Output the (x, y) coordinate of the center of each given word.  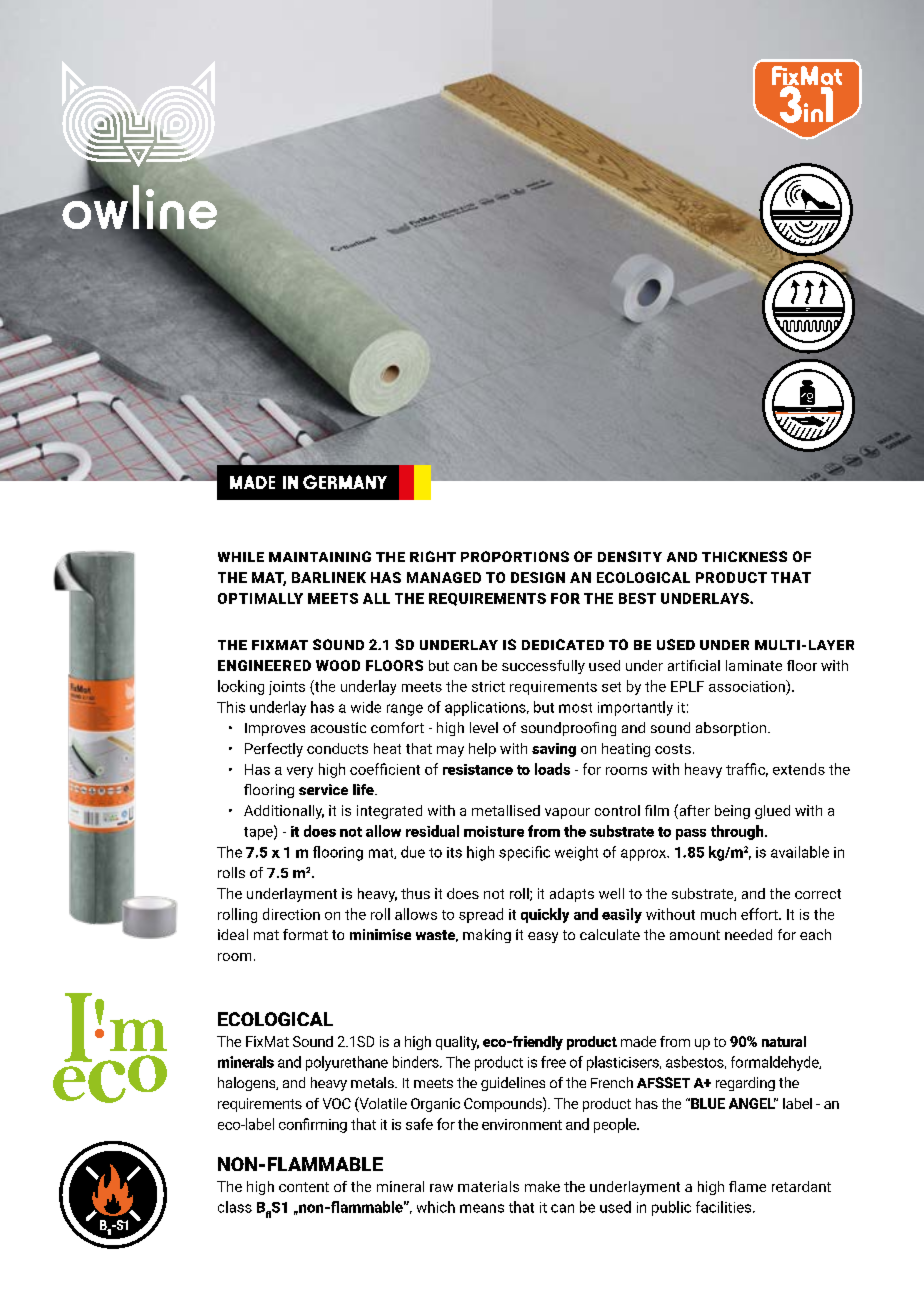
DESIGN (538, 577)
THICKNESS (744, 556)
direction (291, 914)
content (304, 1187)
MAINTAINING (320, 556)
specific (524, 853)
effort (760, 914)
